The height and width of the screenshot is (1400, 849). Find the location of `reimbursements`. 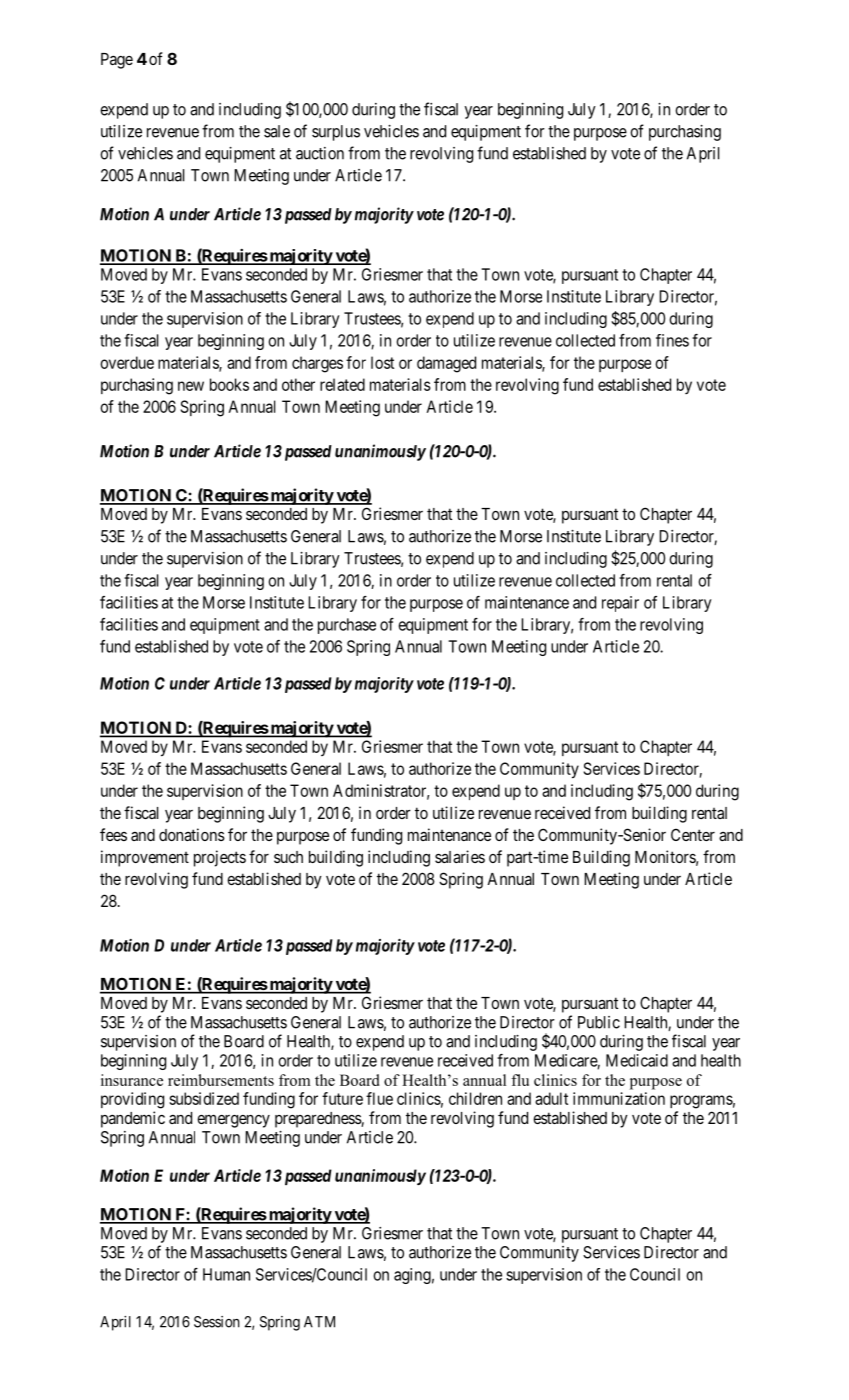

reimbursements is located at coordinates (221, 1080).
